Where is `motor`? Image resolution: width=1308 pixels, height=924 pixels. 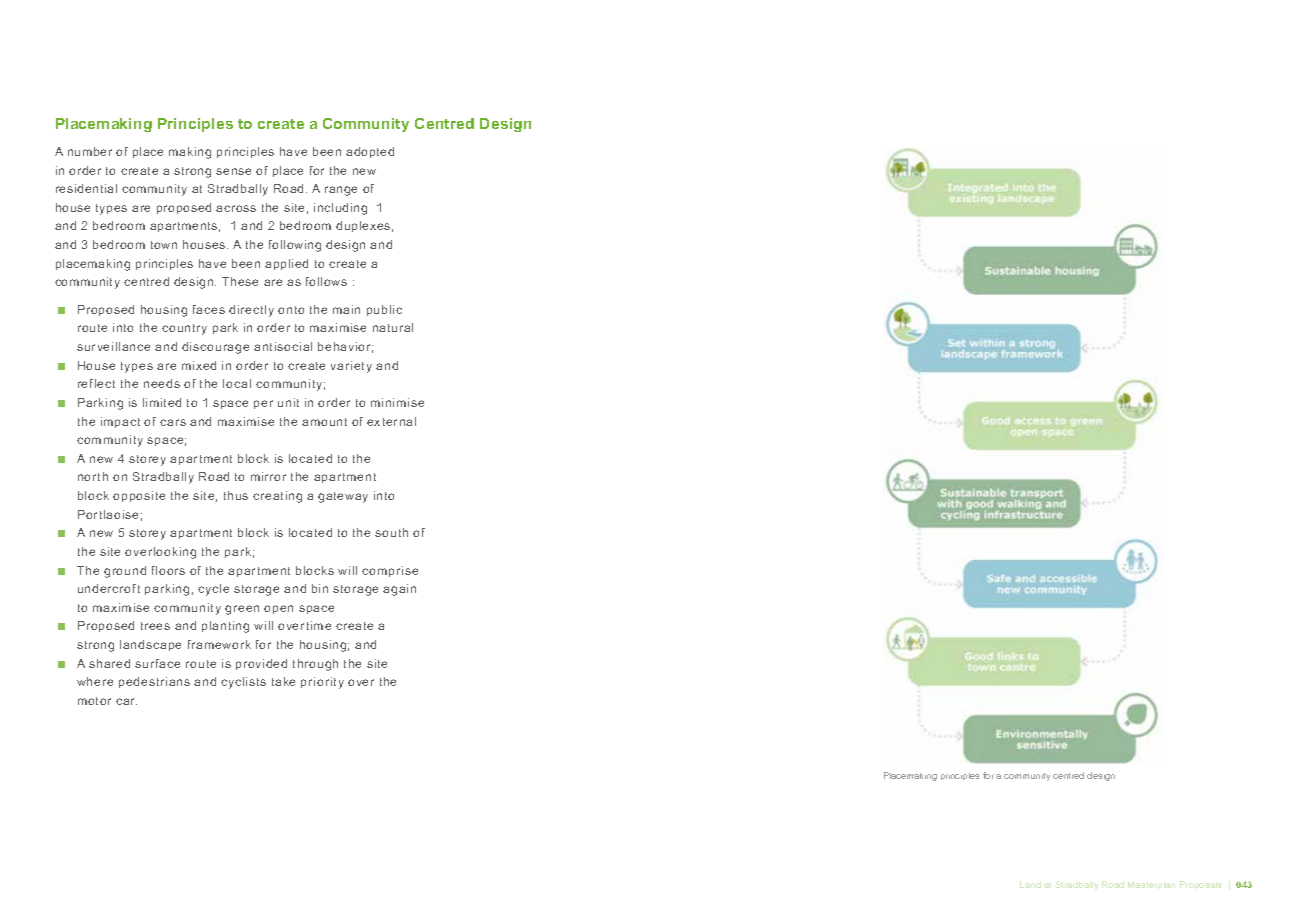
motor is located at coordinates (94, 701).
